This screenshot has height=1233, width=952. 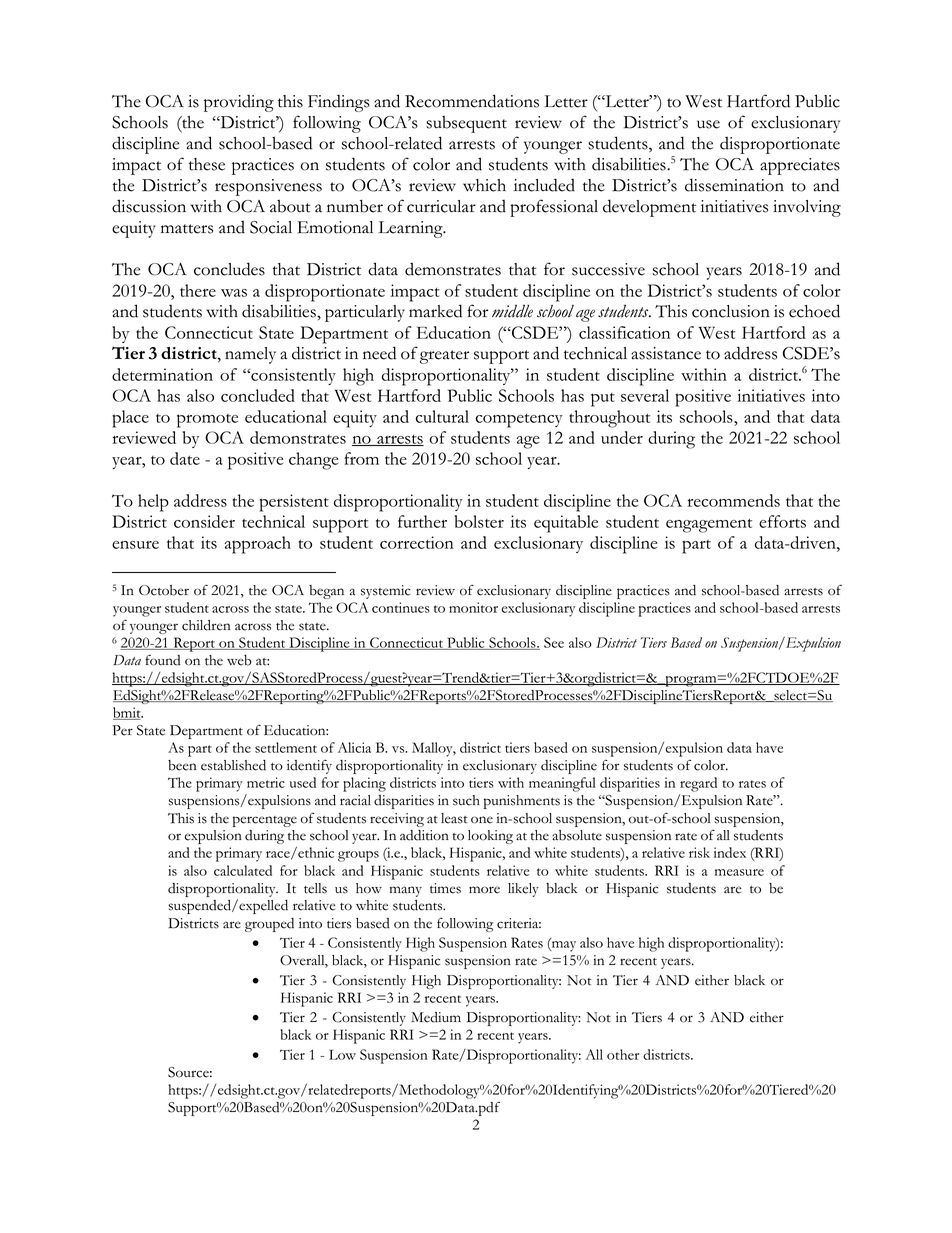 What do you see at coordinates (444, 357) in the screenshot?
I see `greater` at bounding box center [444, 357].
